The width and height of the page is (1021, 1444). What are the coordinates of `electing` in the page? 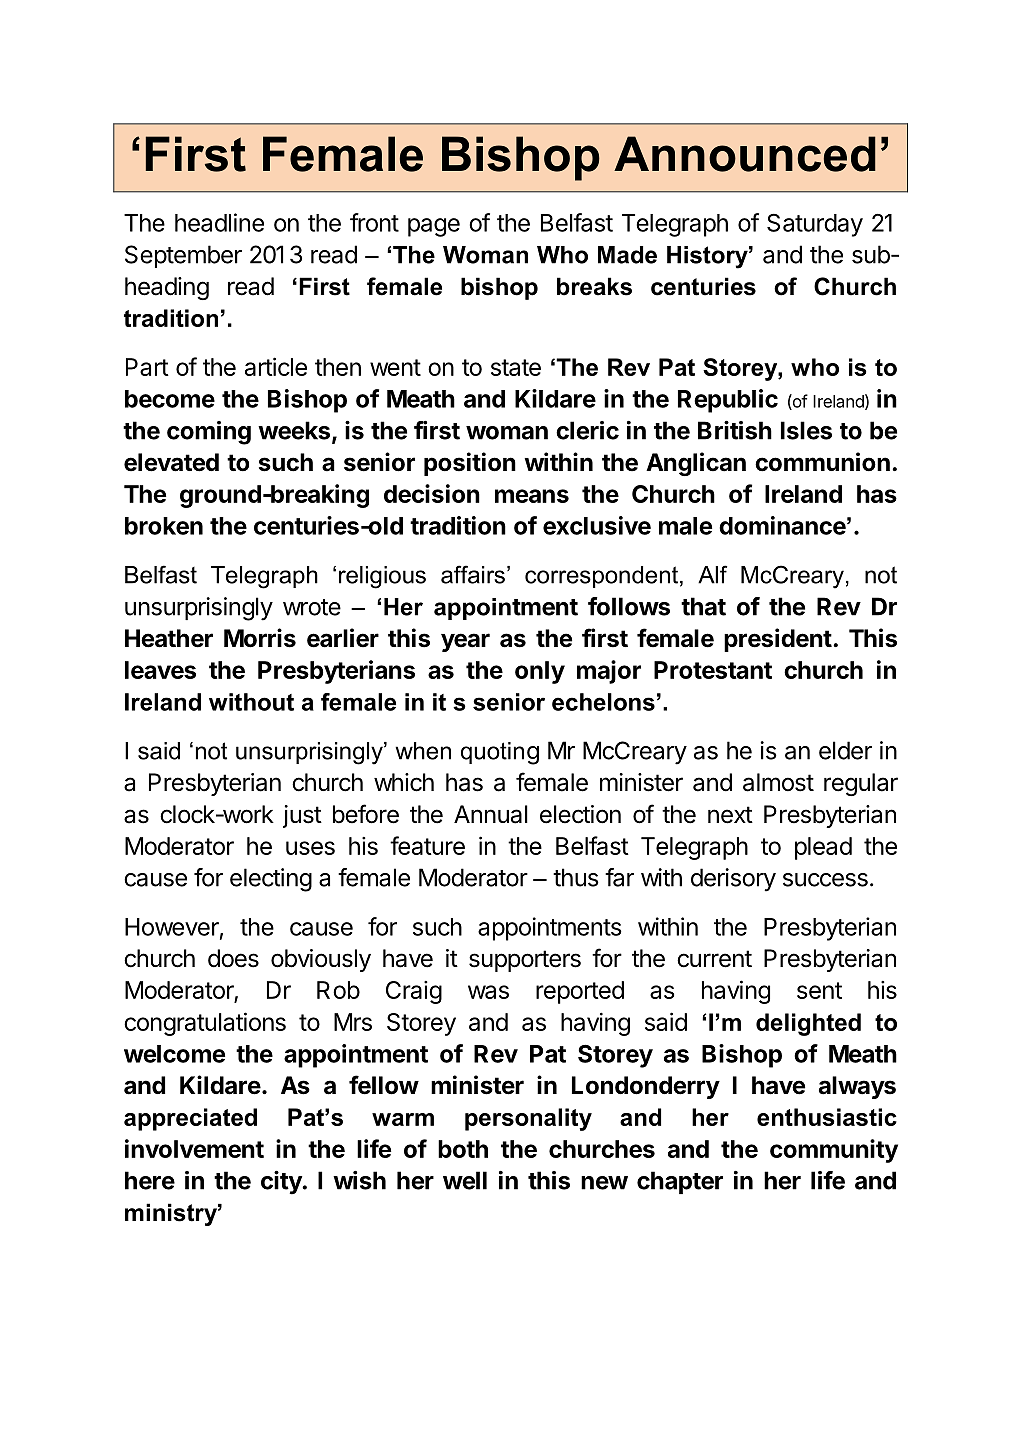 It's located at (271, 880).
